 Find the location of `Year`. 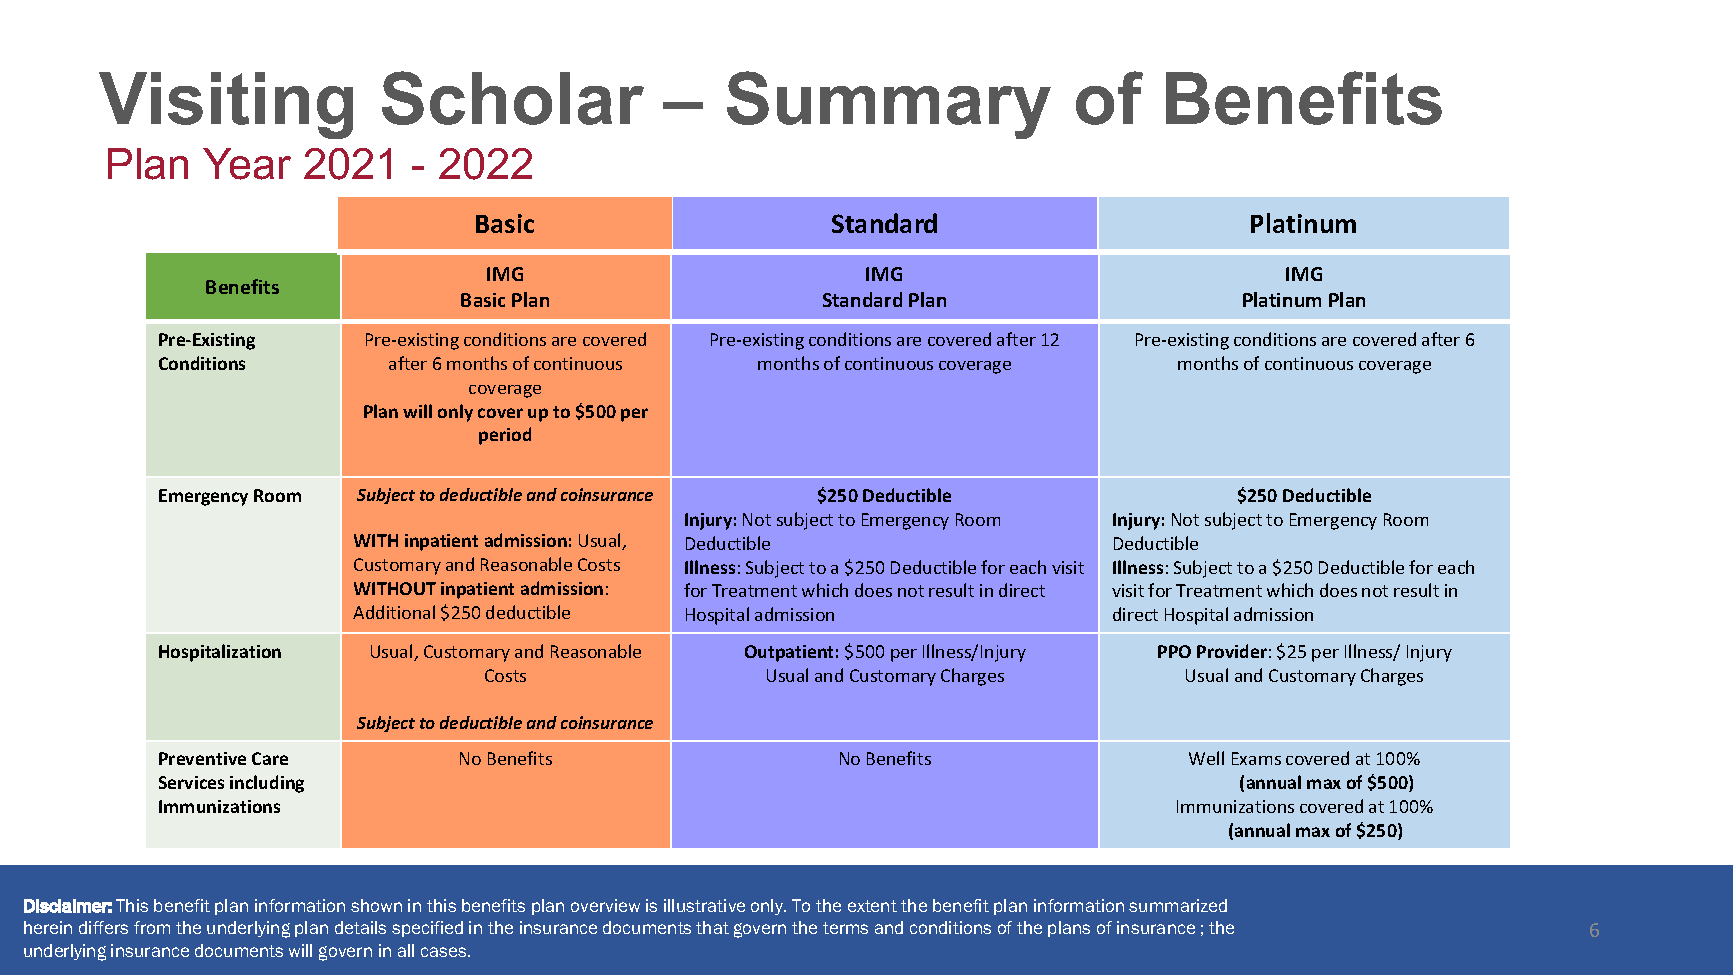

Year is located at coordinates (247, 164).
